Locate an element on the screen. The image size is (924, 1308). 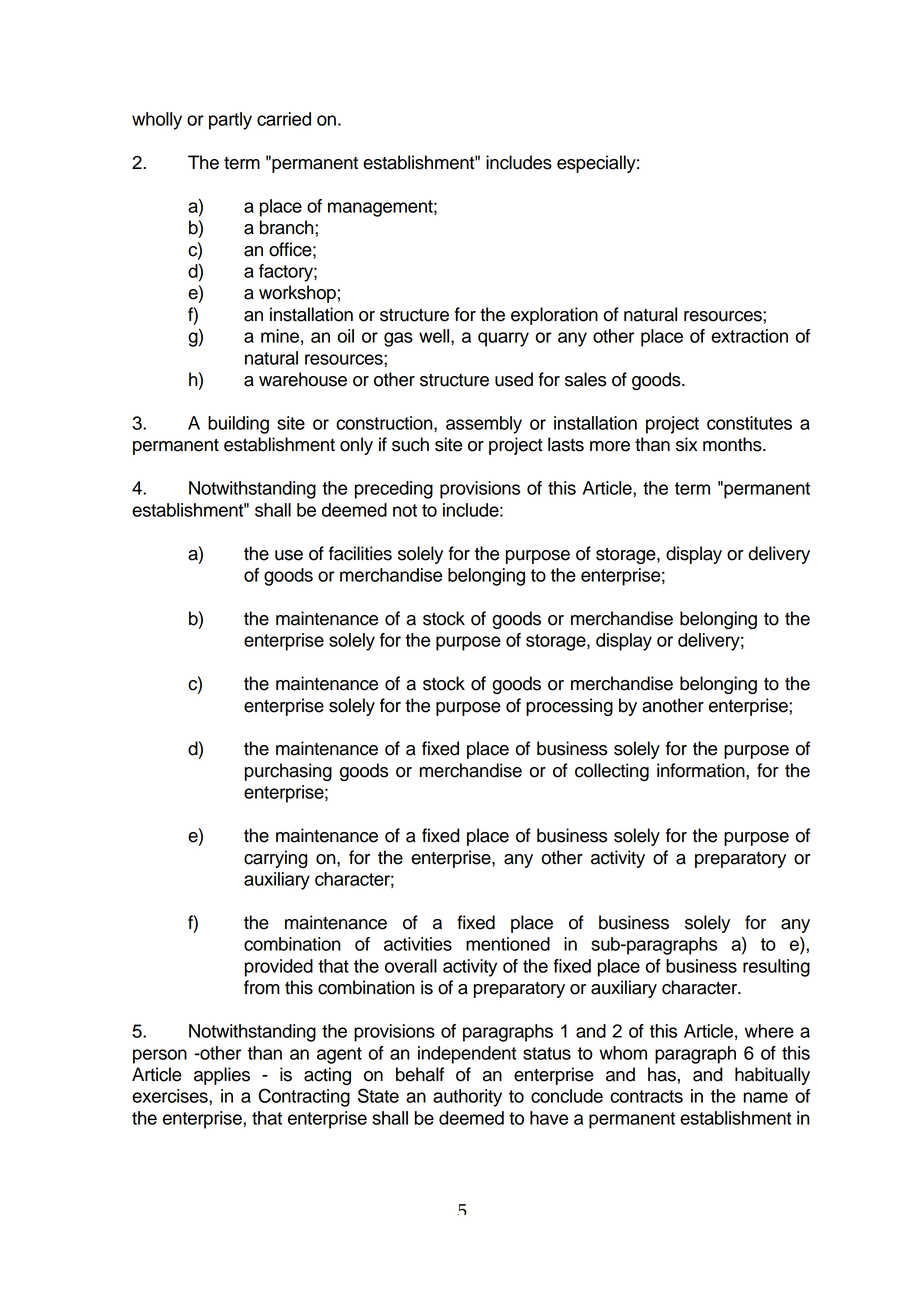
facilities is located at coordinates (360, 553).
